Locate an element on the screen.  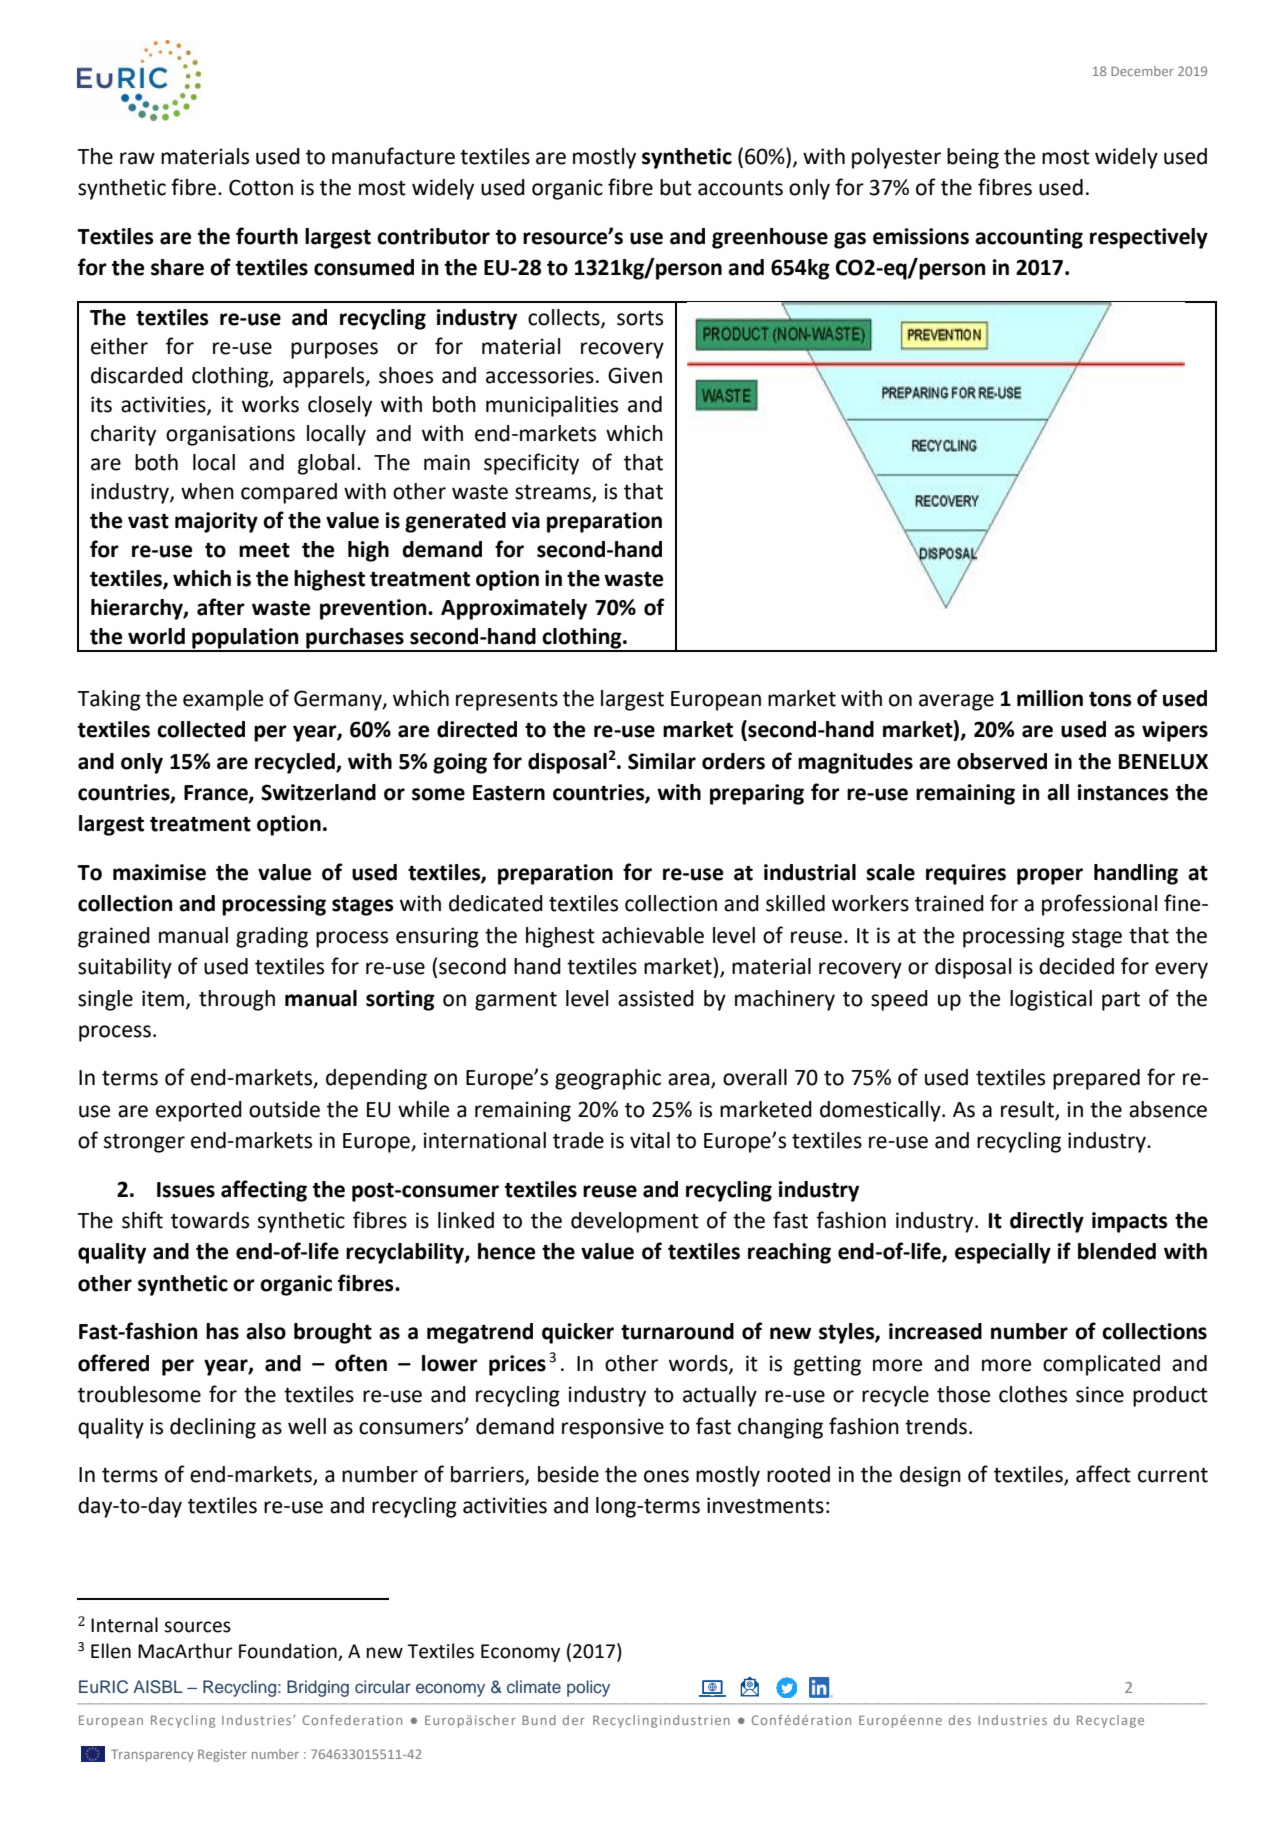
Issues is located at coordinates (186, 1190).
